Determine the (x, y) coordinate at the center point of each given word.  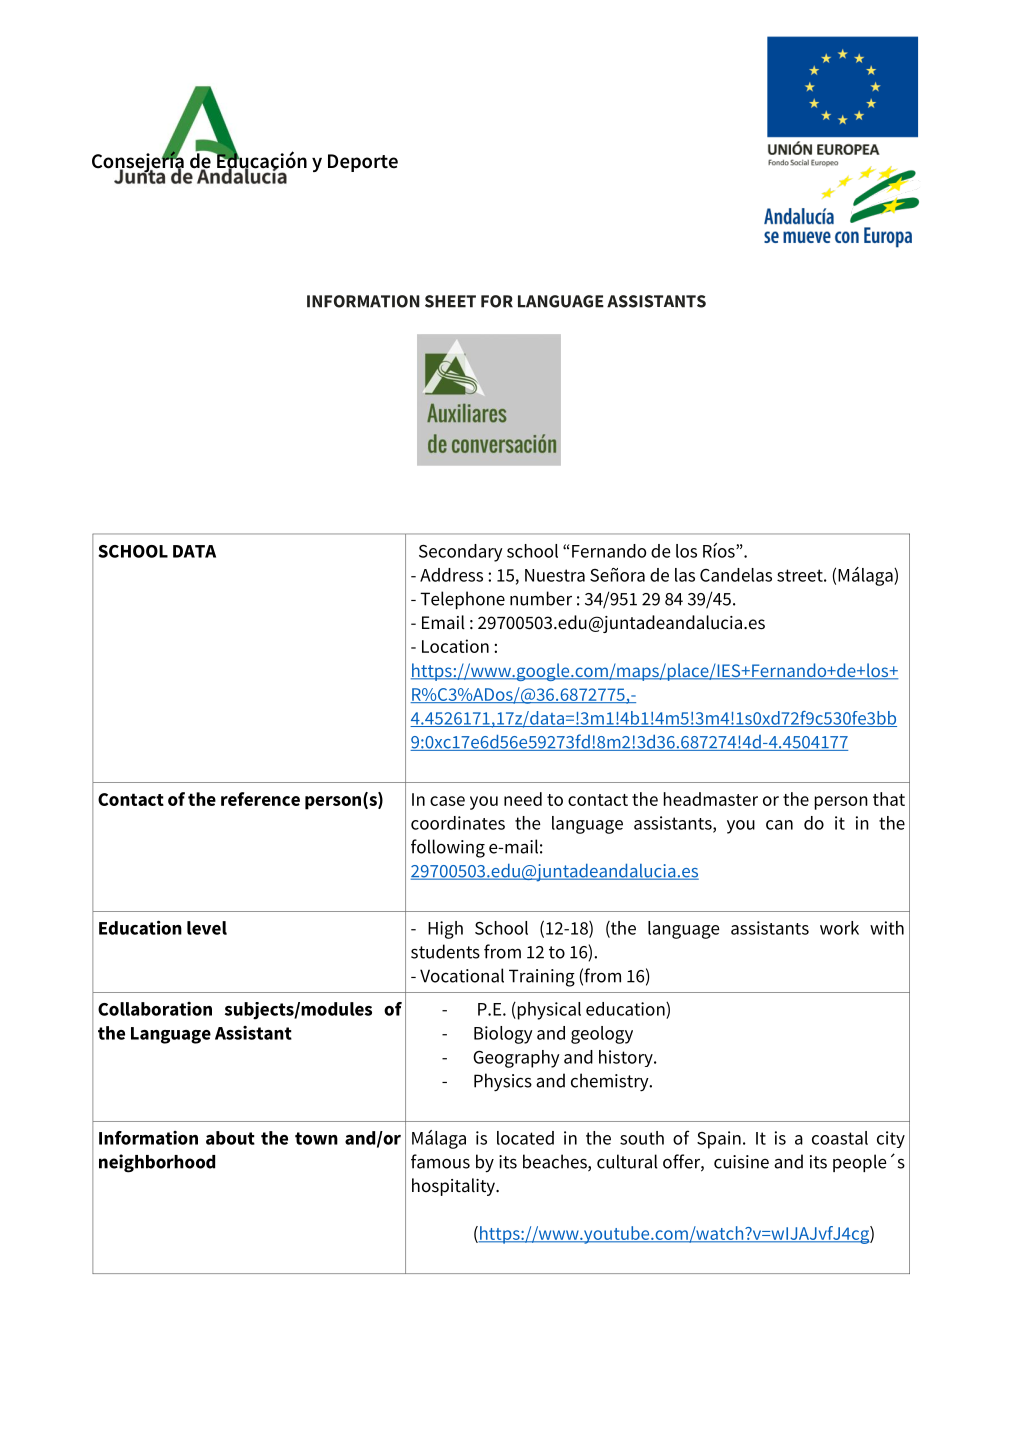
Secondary (461, 553)
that (889, 799)
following (448, 848)
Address (451, 575)
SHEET (450, 301)
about (230, 1138)
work (839, 928)
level (207, 928)
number (541, 598)
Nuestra (555, 575)
